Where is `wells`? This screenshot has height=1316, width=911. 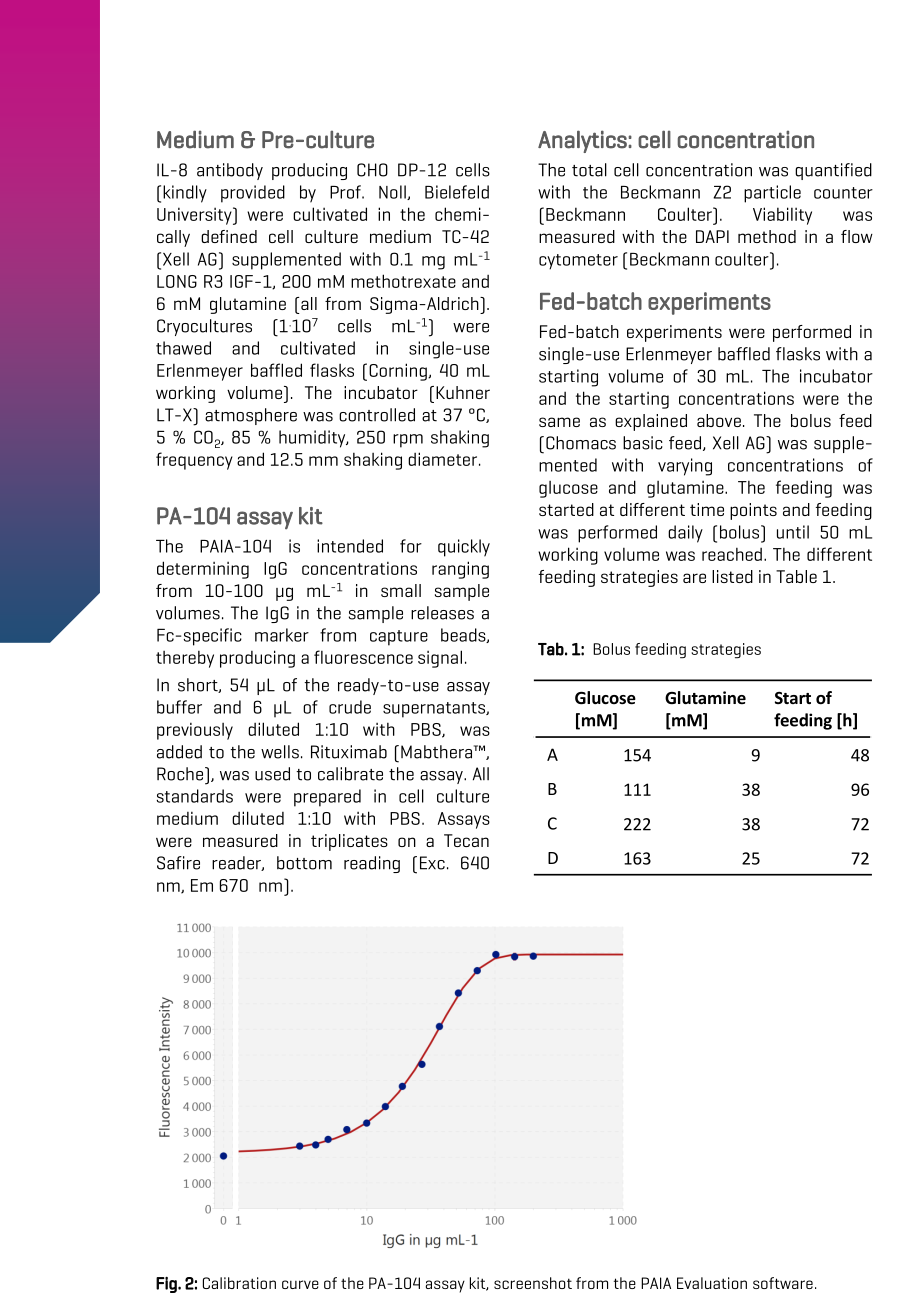 wells is located at coordinates (280, 752).
